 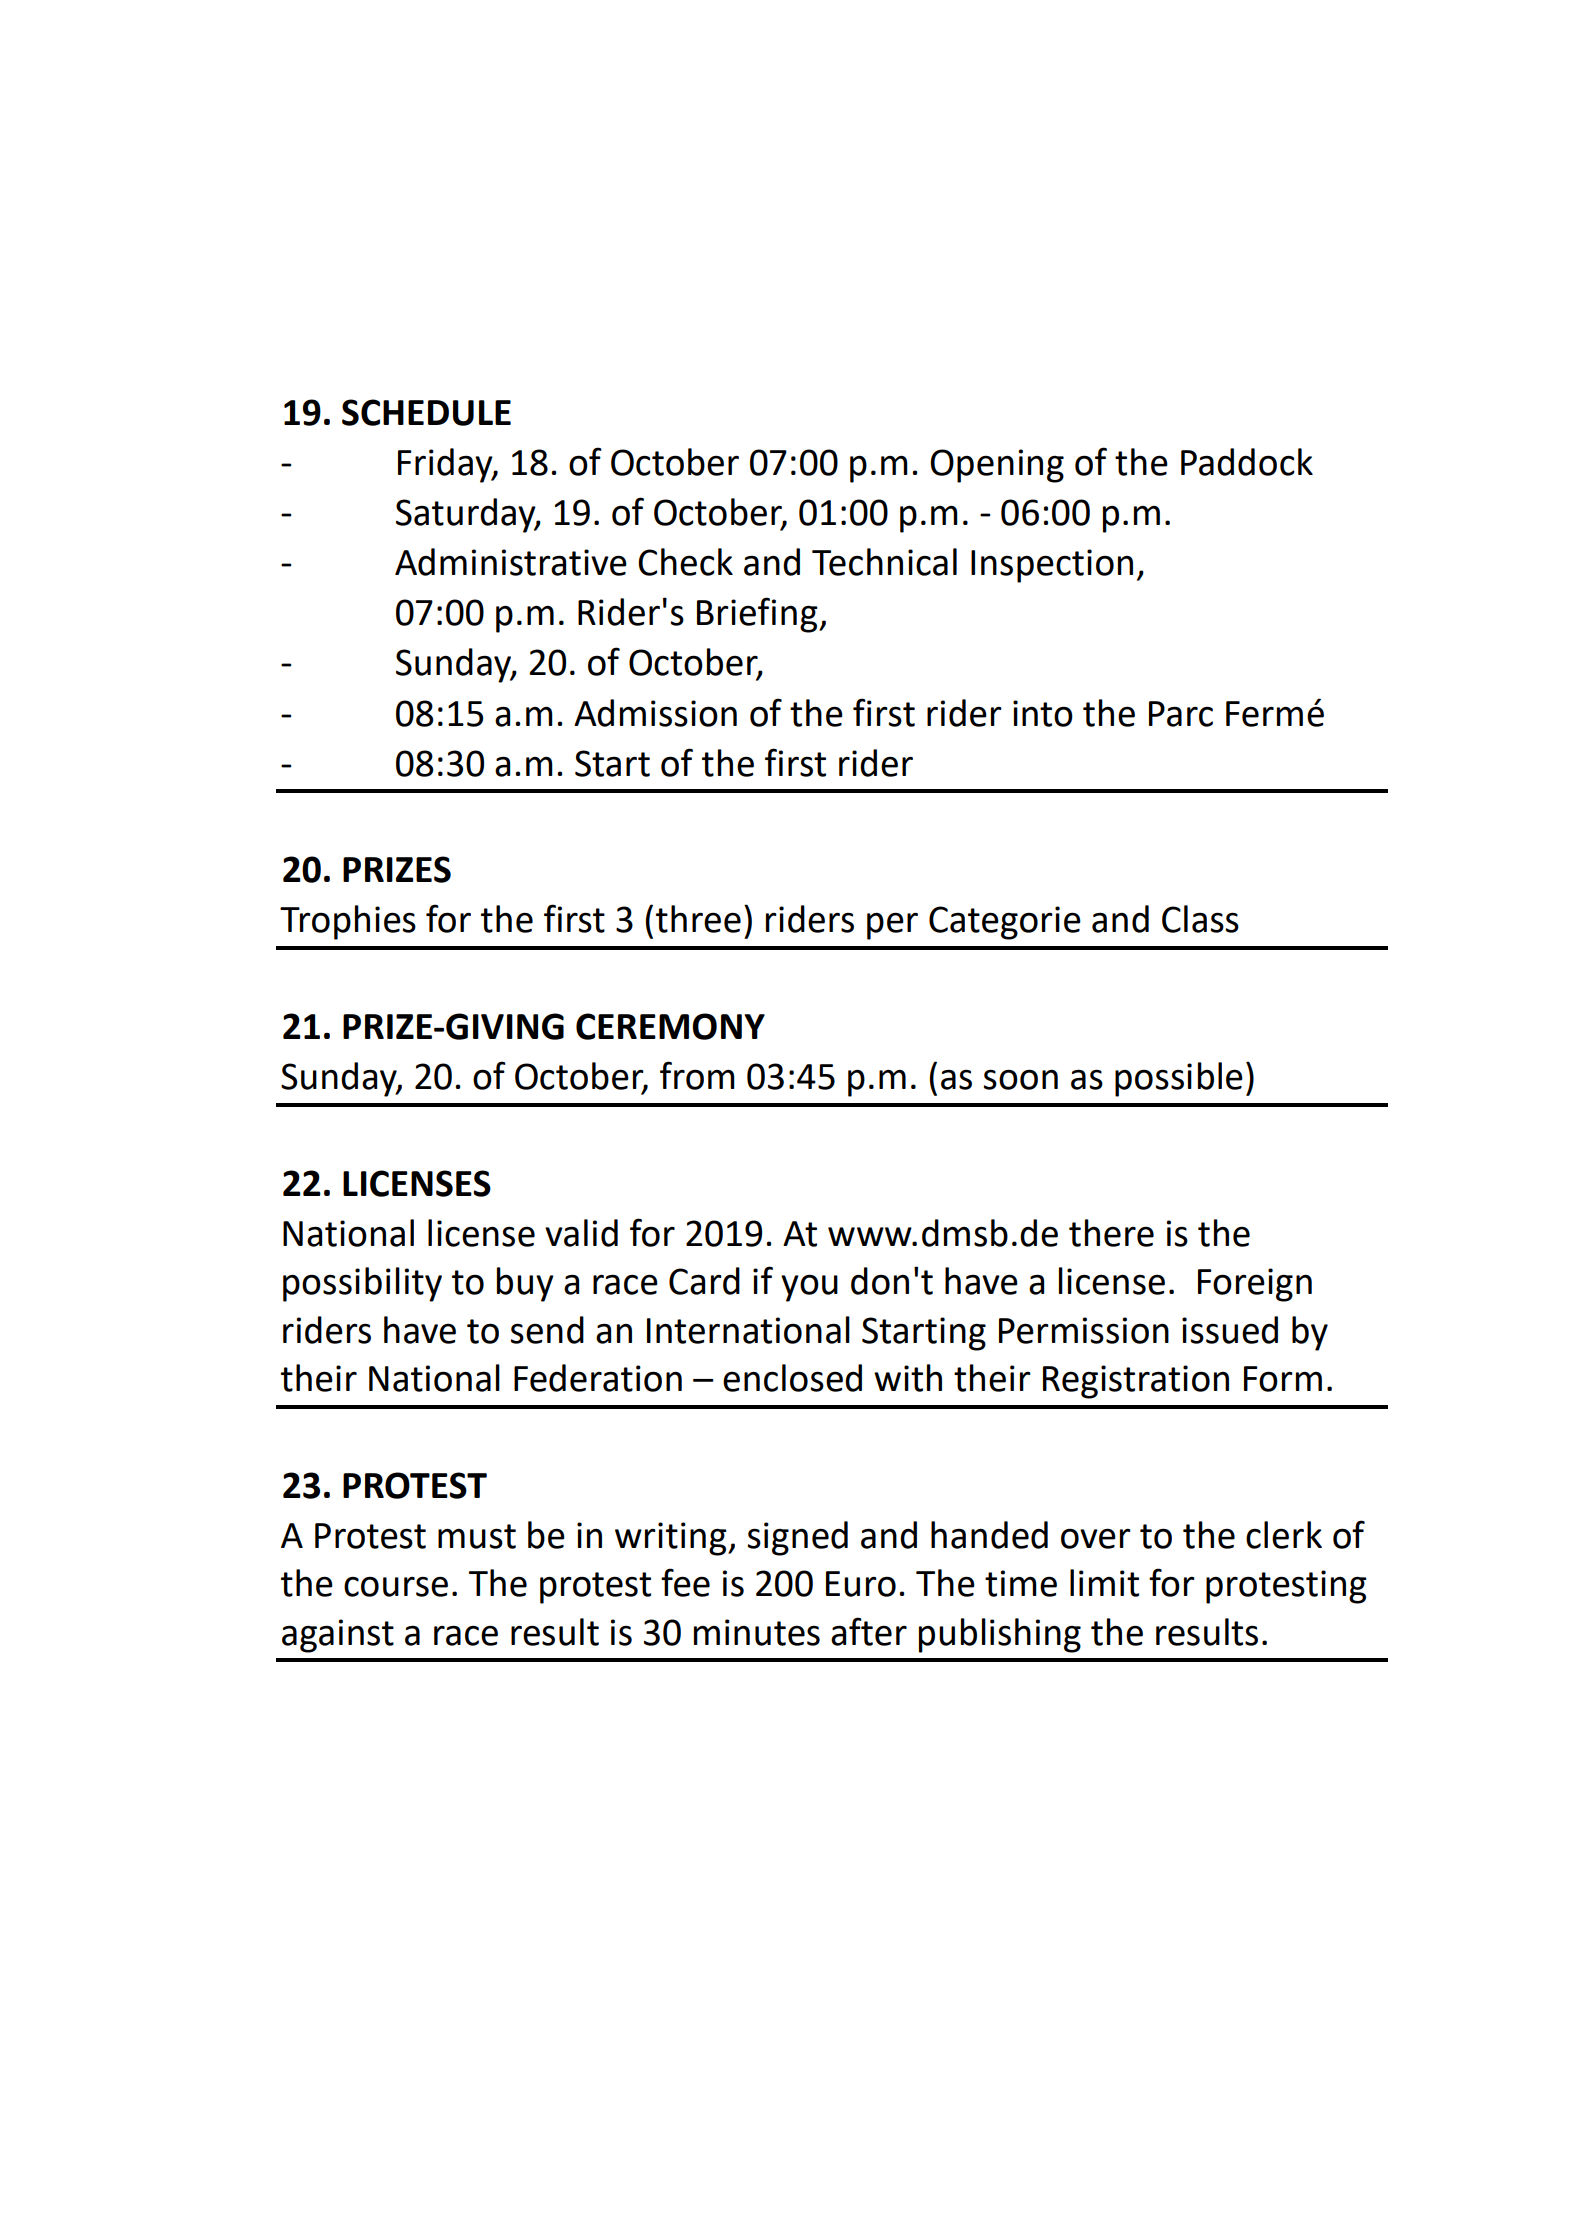 What do you see at coordinates (348, 922) in the screenshot?
I see `Trophies` at bounding box center [348, 922].
